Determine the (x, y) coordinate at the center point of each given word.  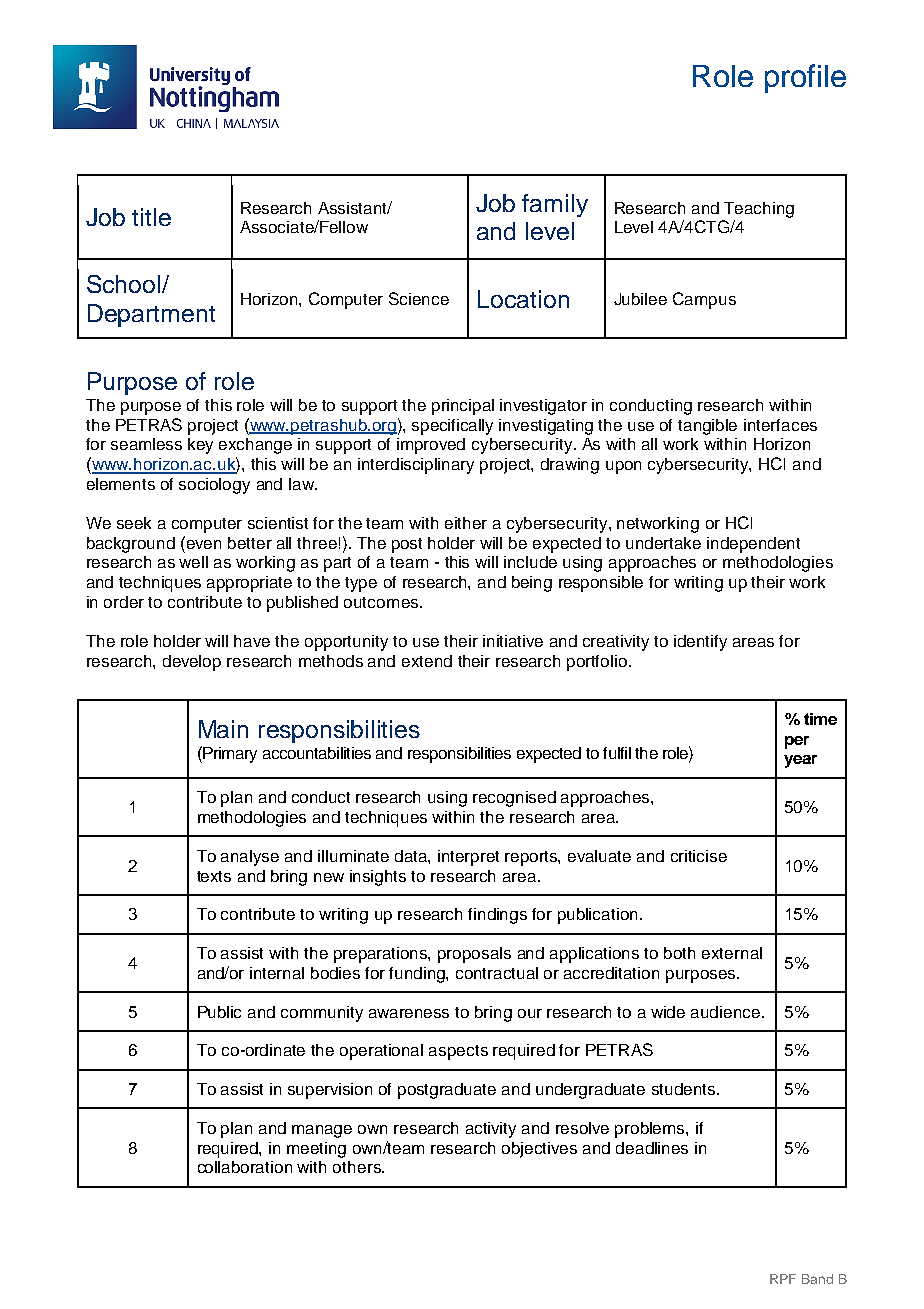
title (151, 217)
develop (192, 663)
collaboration (245, 1167)
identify (700, 643)
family (555, 205)
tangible (707, 427)
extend (427, 661)
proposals (474, 955)
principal (463, 407)
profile (805, 78)
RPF (783, 1279)
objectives (539, 1150)
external (732, 953)
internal (277, 973)
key (200, 446)
